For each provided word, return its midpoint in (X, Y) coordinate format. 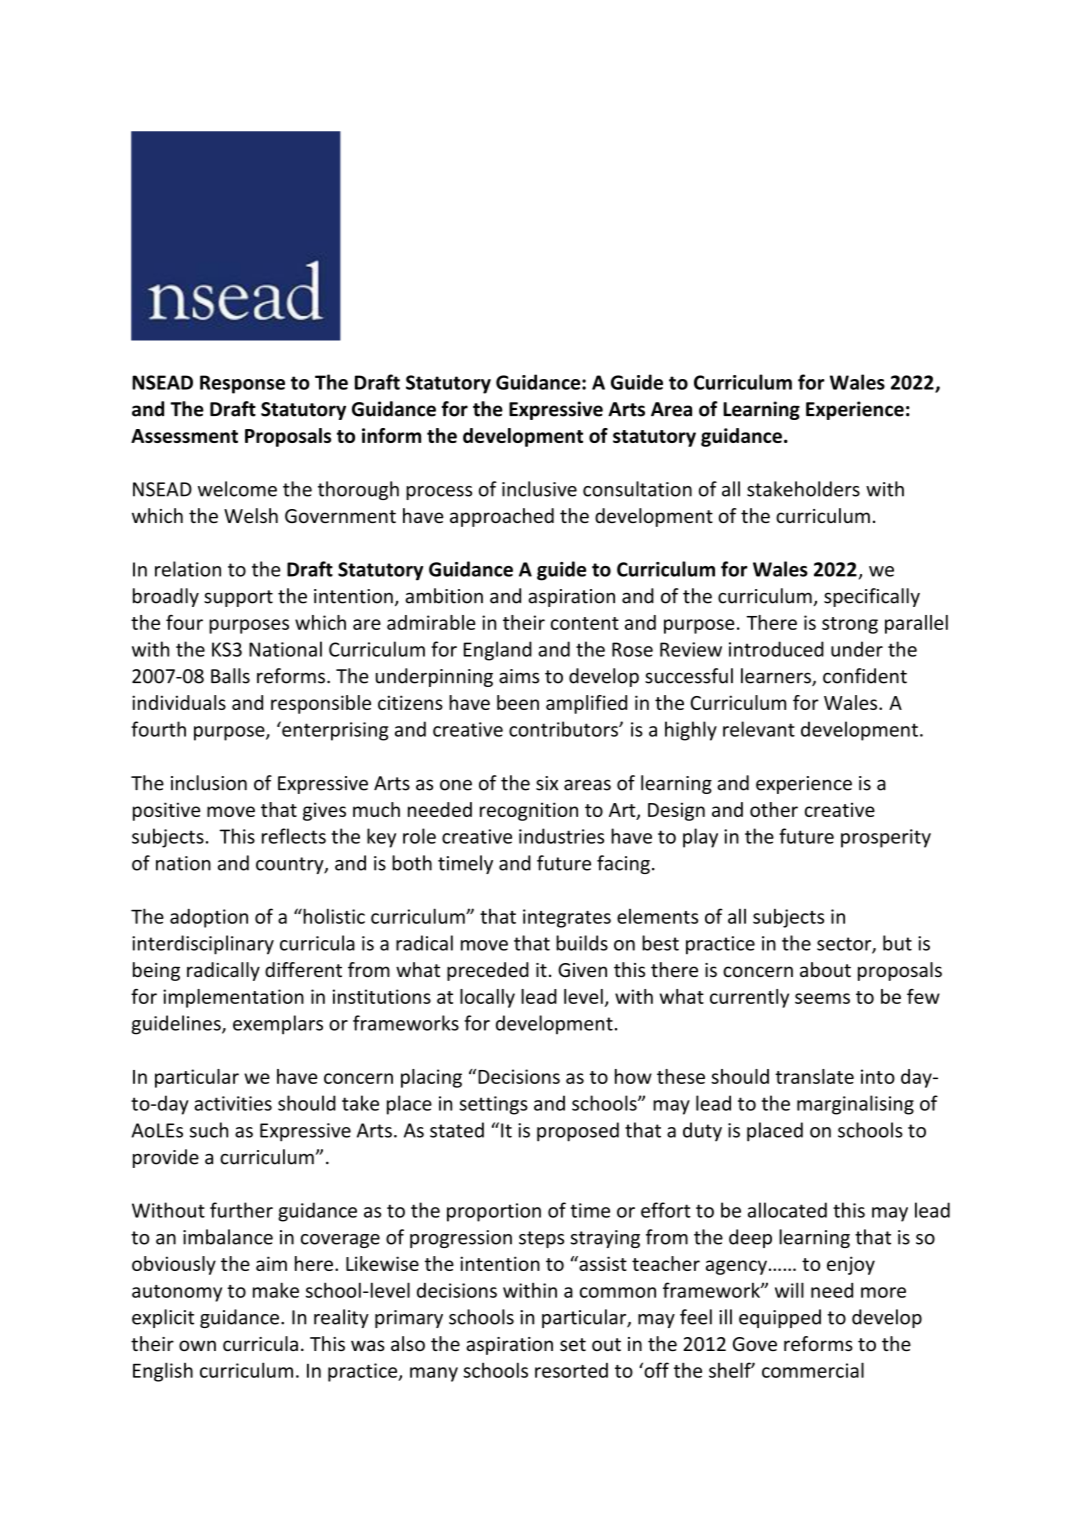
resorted (571, 1370)
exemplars (278, 1025)
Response (242, 384)
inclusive (539, 489)
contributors (564, 729)
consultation (637, 489)
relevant (759, 729)
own (197, 1345)
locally (487, 998)
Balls (230, 676)
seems (822, 998)
